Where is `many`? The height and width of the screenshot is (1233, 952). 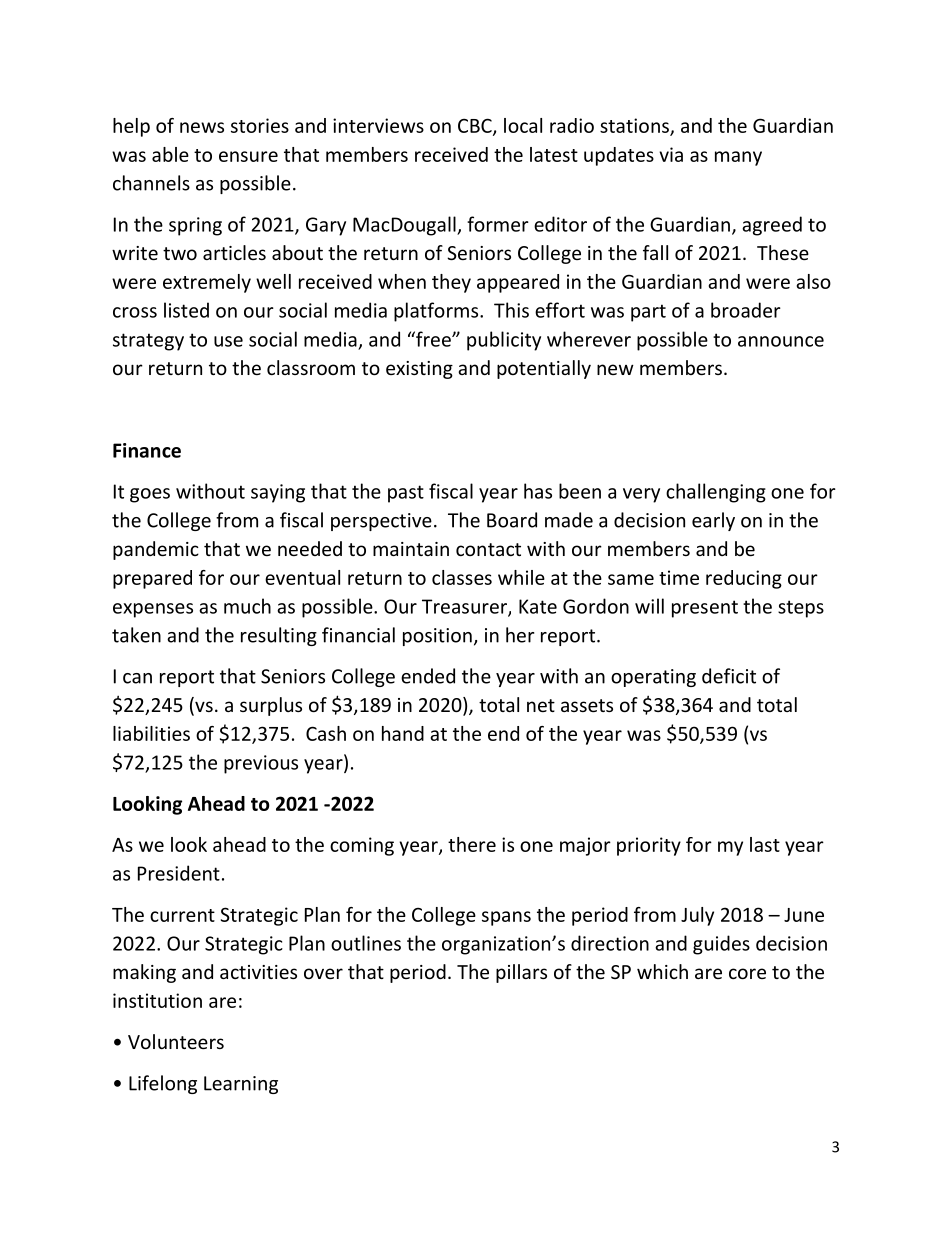 many is located at coordinates (738, 158).
